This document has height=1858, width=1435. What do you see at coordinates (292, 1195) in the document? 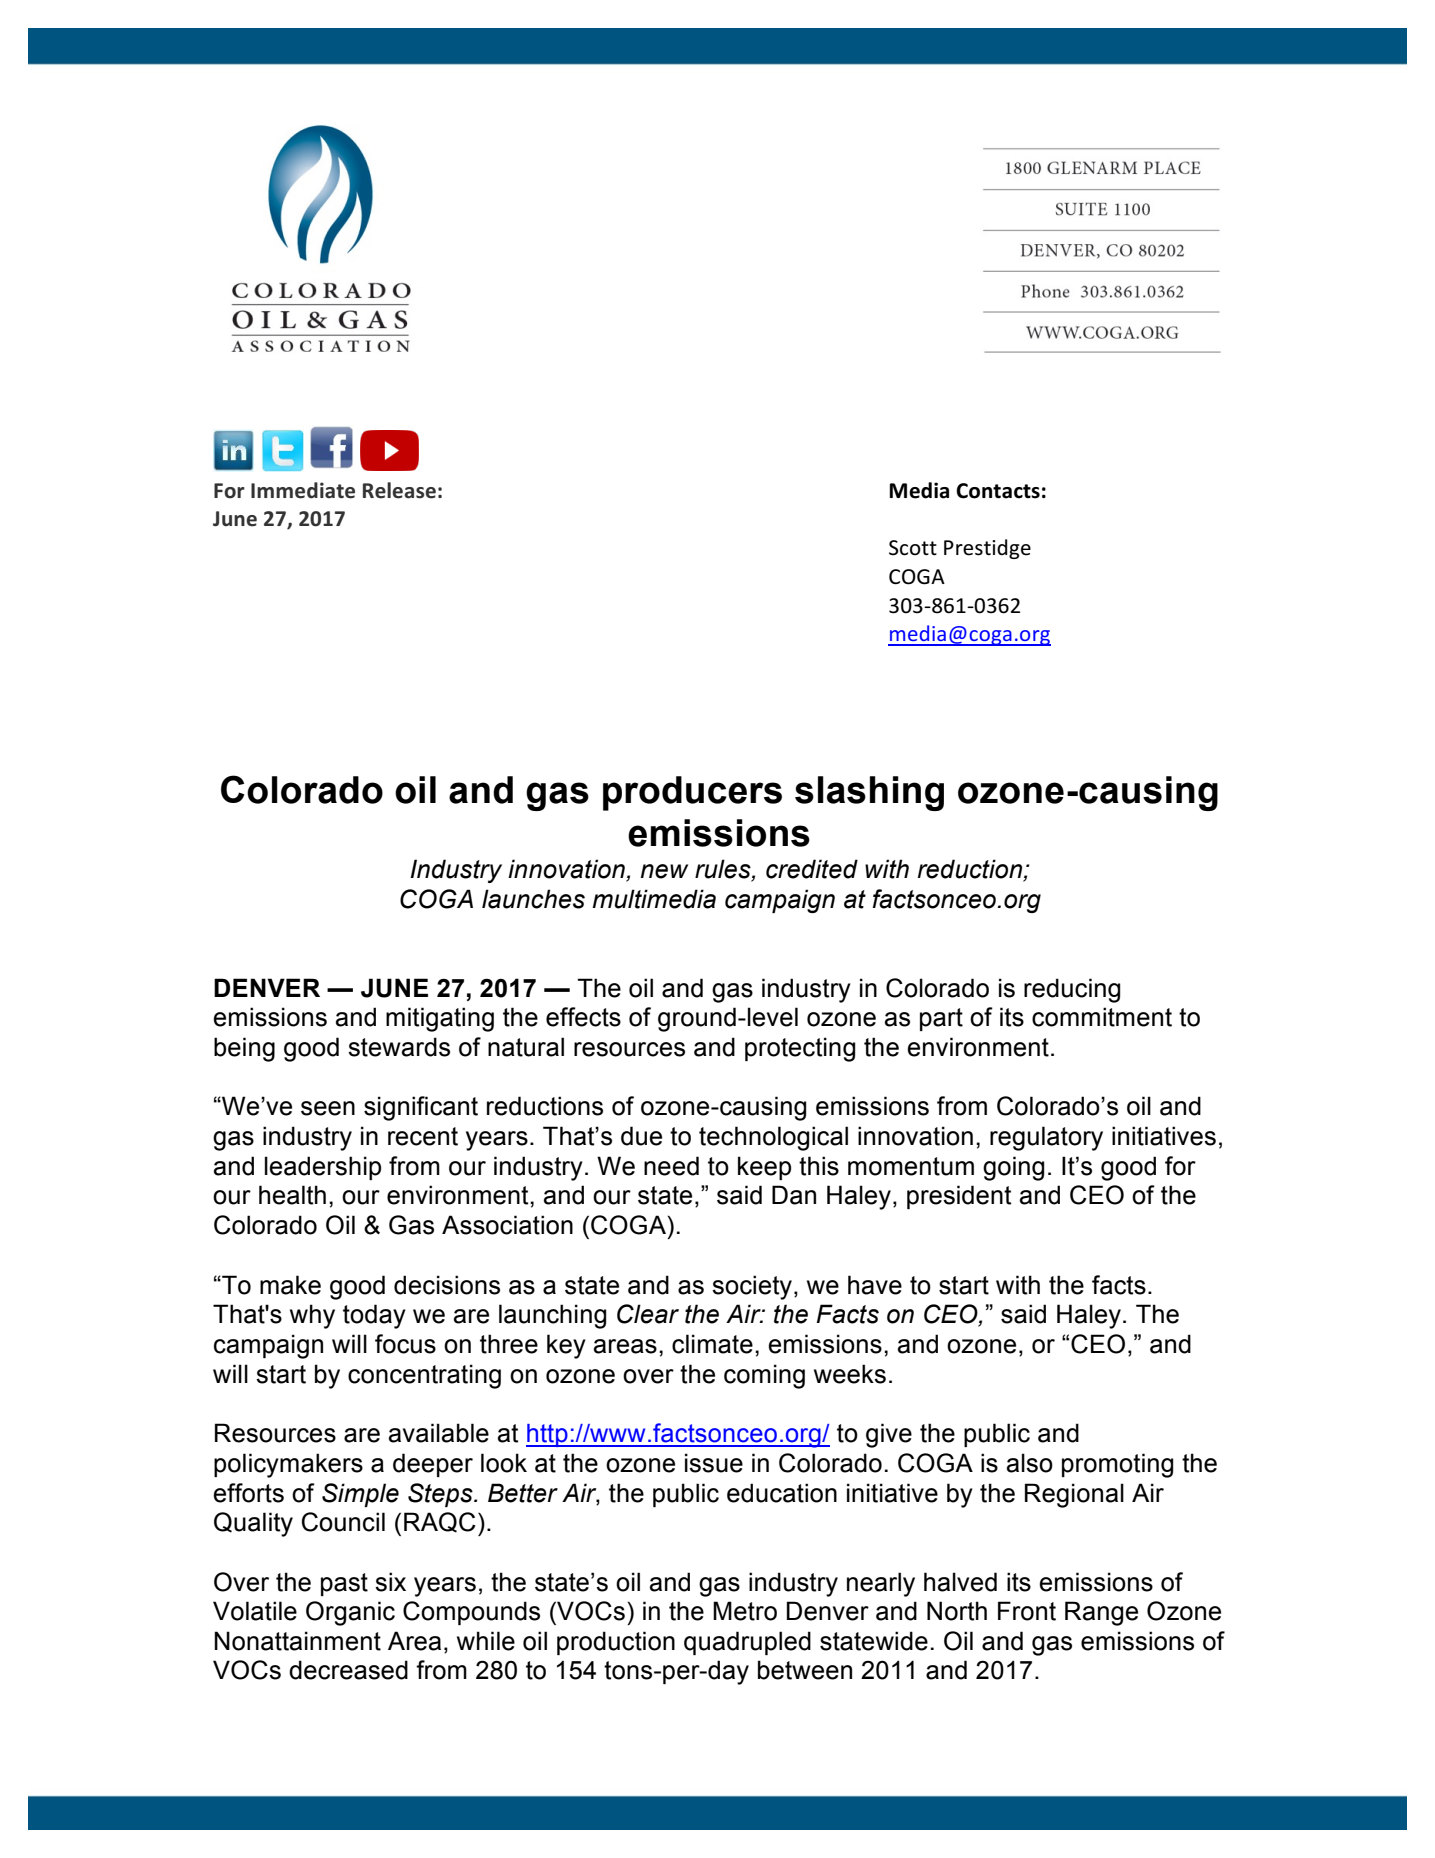
I see `health` at bounding box center [292, 1195].
